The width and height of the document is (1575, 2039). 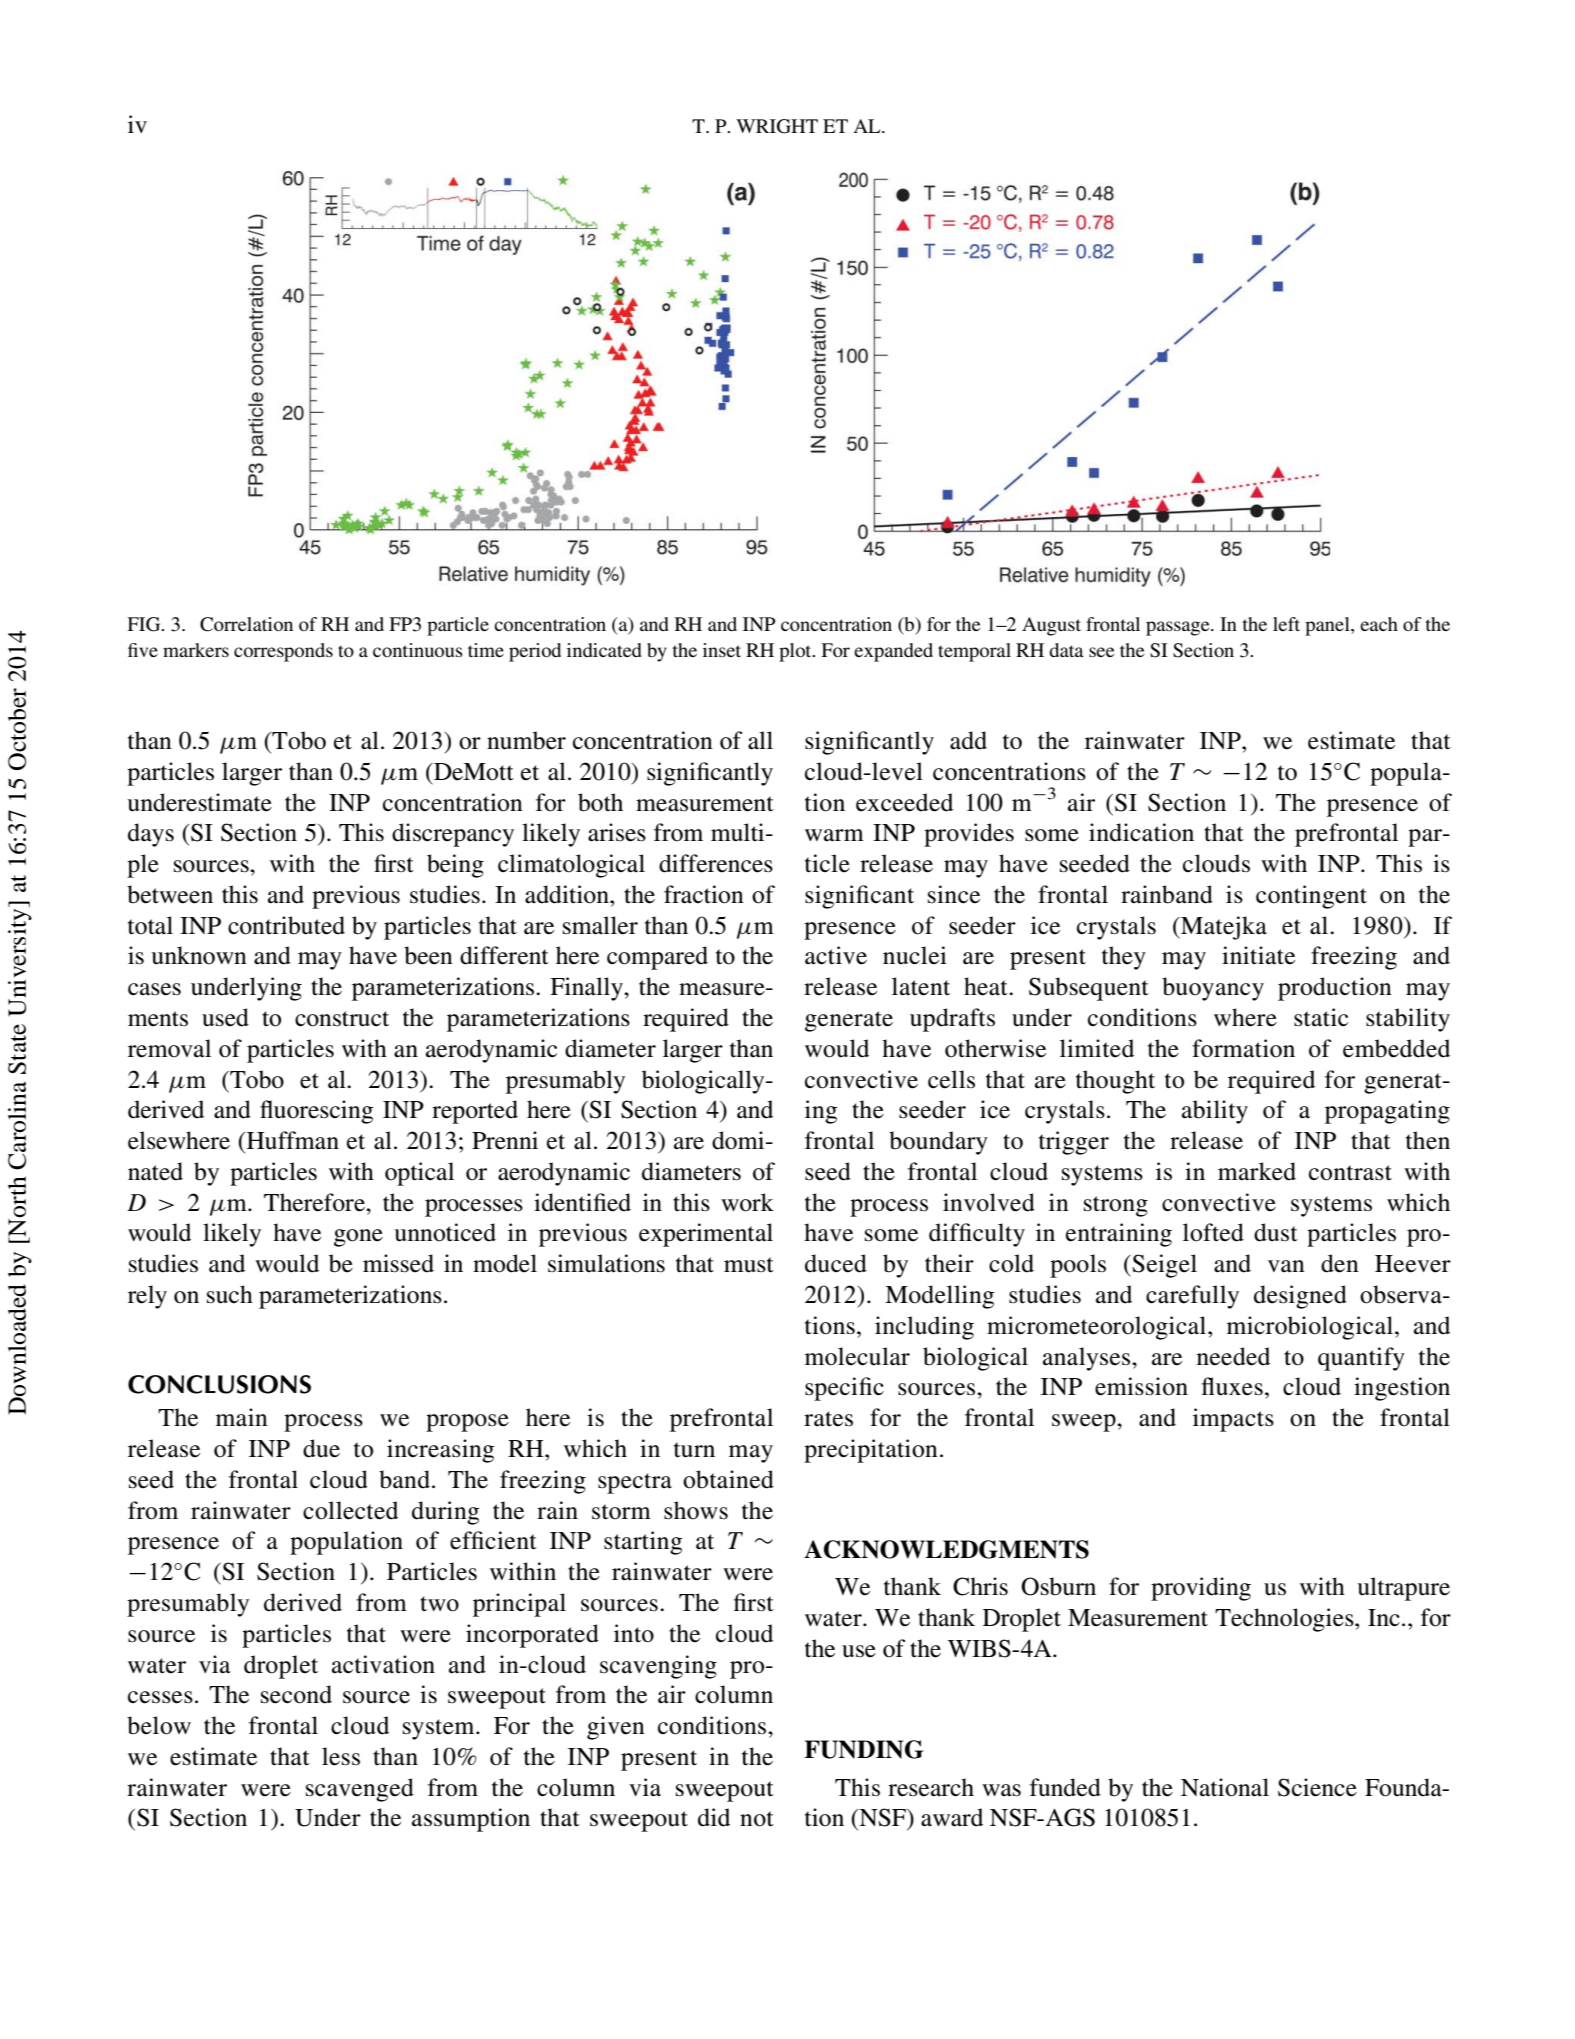 I want to click on active, so click(x=836, y=955).
